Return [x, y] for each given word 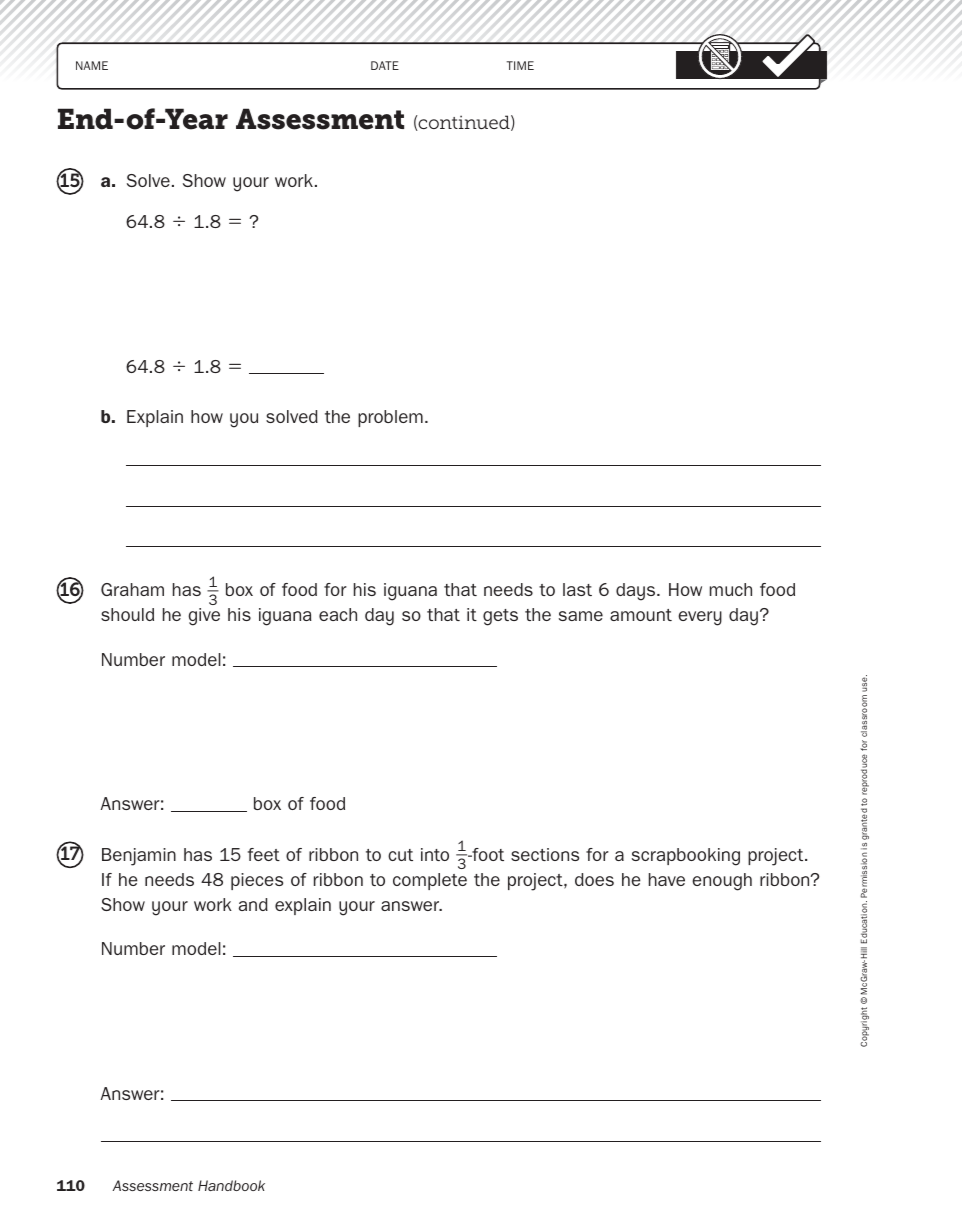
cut [400, 855]
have [667, 879]
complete [430, 881]
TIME [520, 65]
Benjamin [139, 857]
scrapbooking [686, 857]
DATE [385, 65]
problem [390, 418]
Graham [132, 589]
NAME [92, 65]
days [637, 592]
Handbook [231, 1185]
